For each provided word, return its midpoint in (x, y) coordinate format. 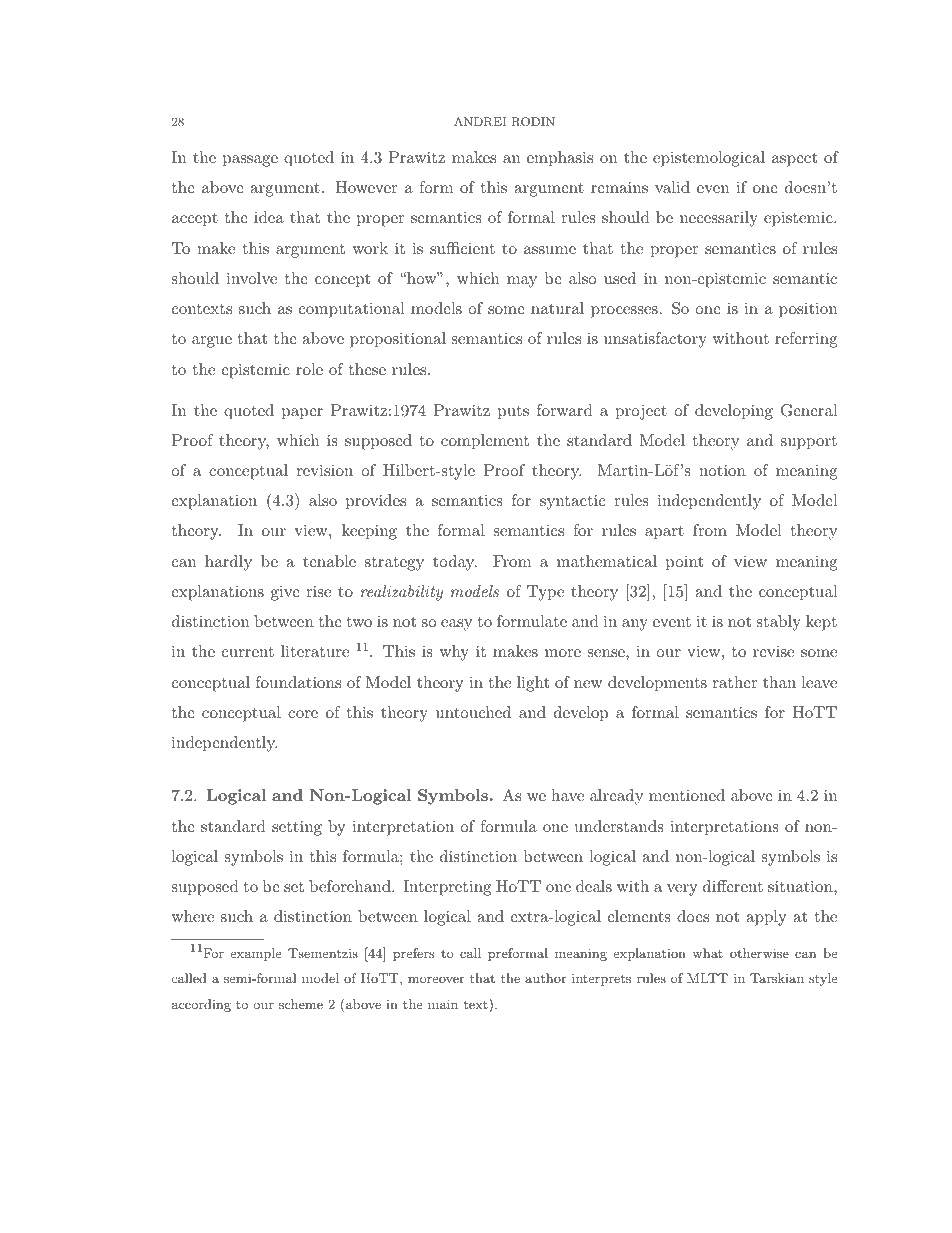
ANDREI (480, 122)
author (545, 978)
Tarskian (777, 978)
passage (250, 161)
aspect (794, 160)
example (255, 954)
